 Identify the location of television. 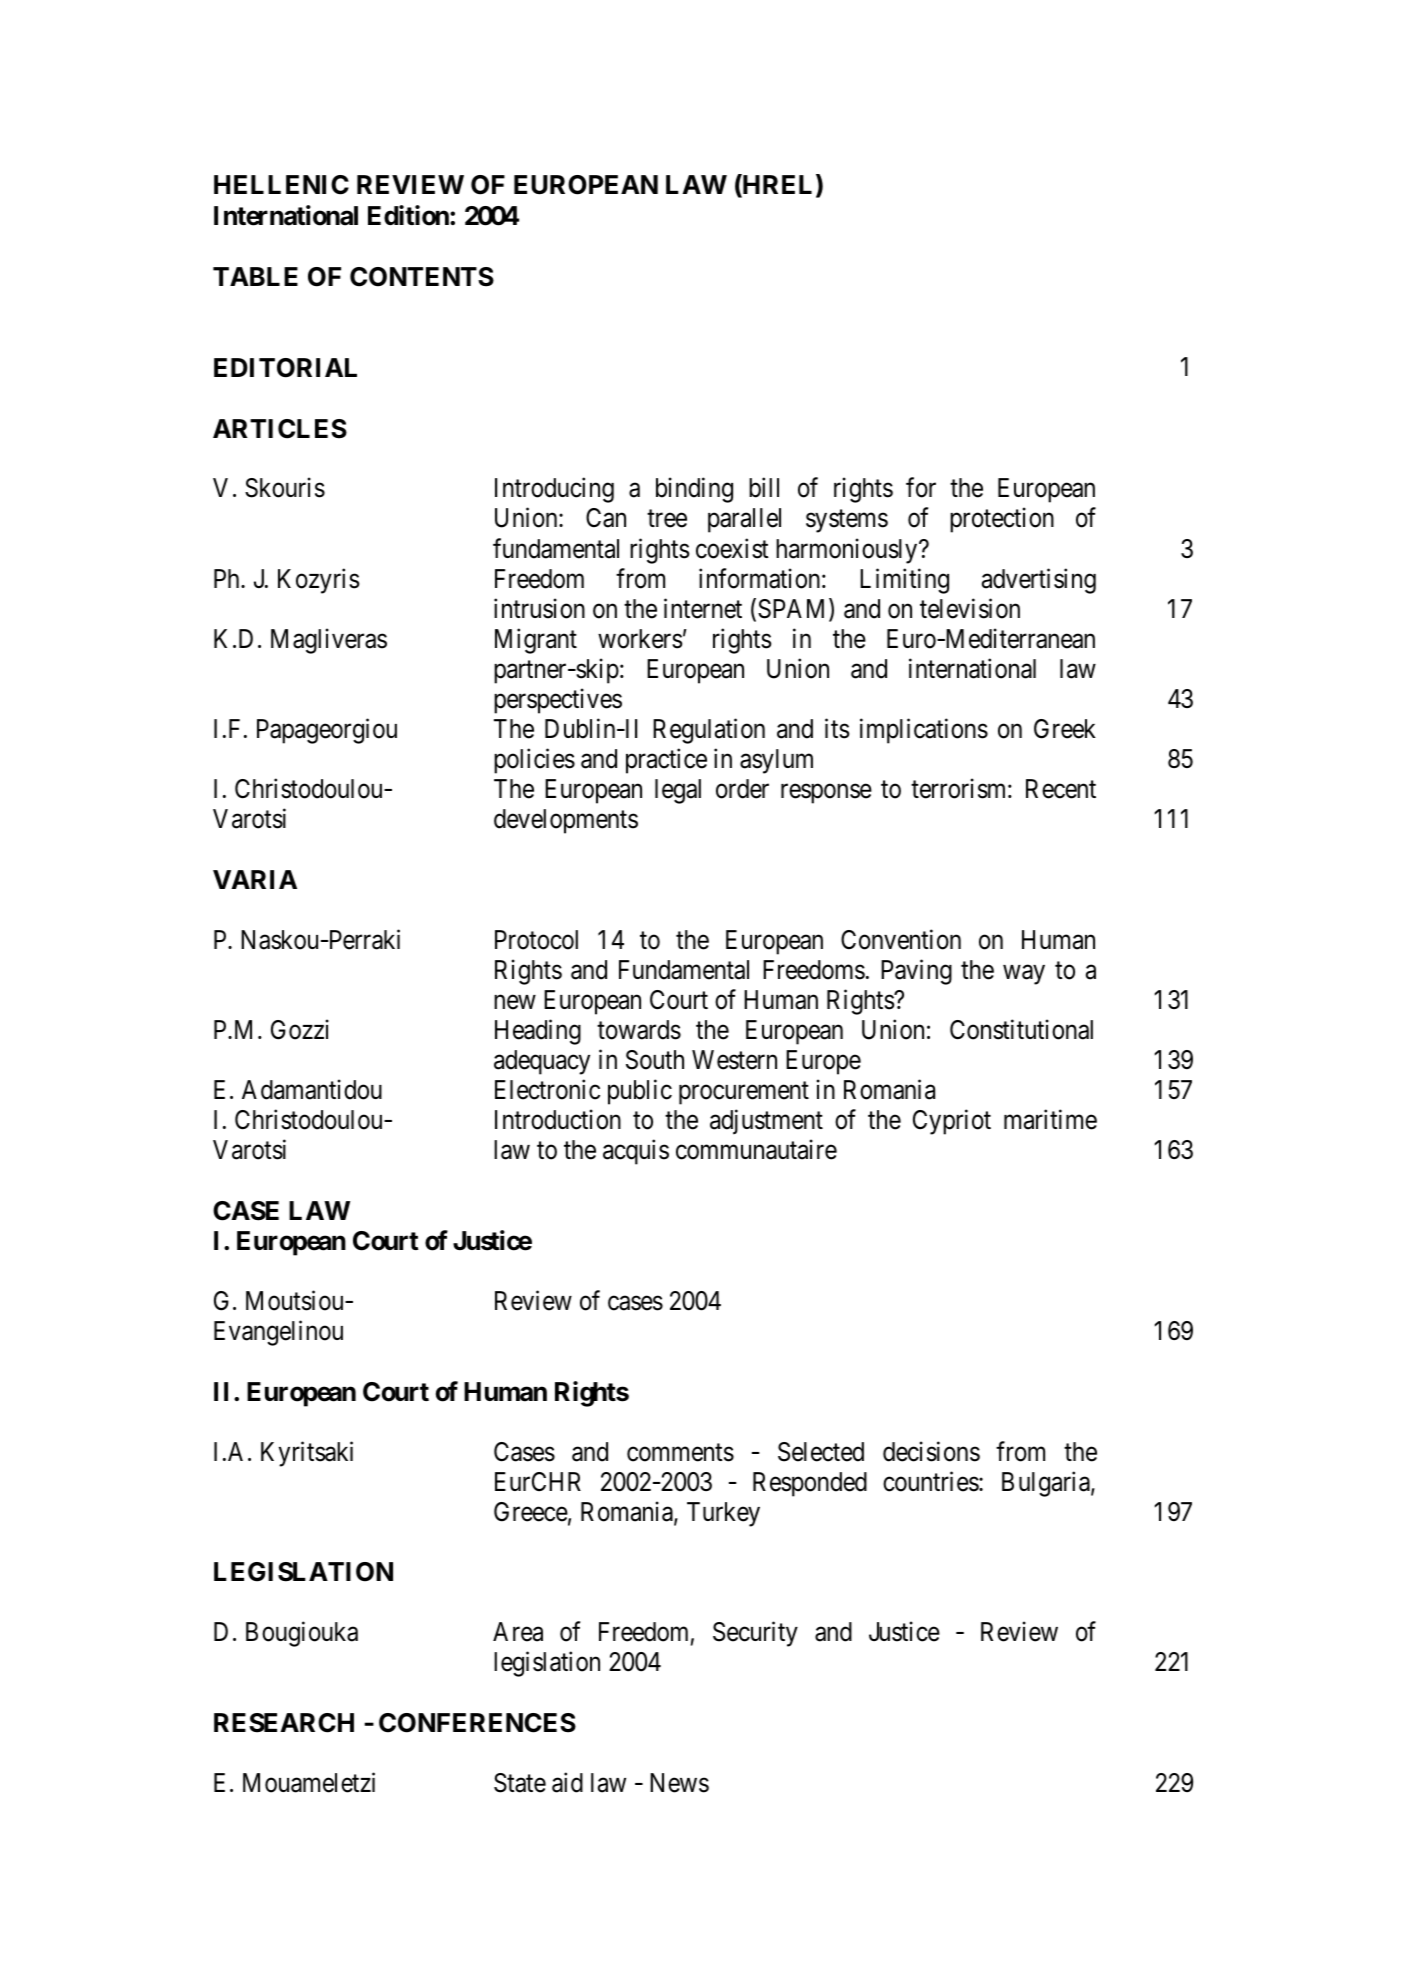
(970, 608).
